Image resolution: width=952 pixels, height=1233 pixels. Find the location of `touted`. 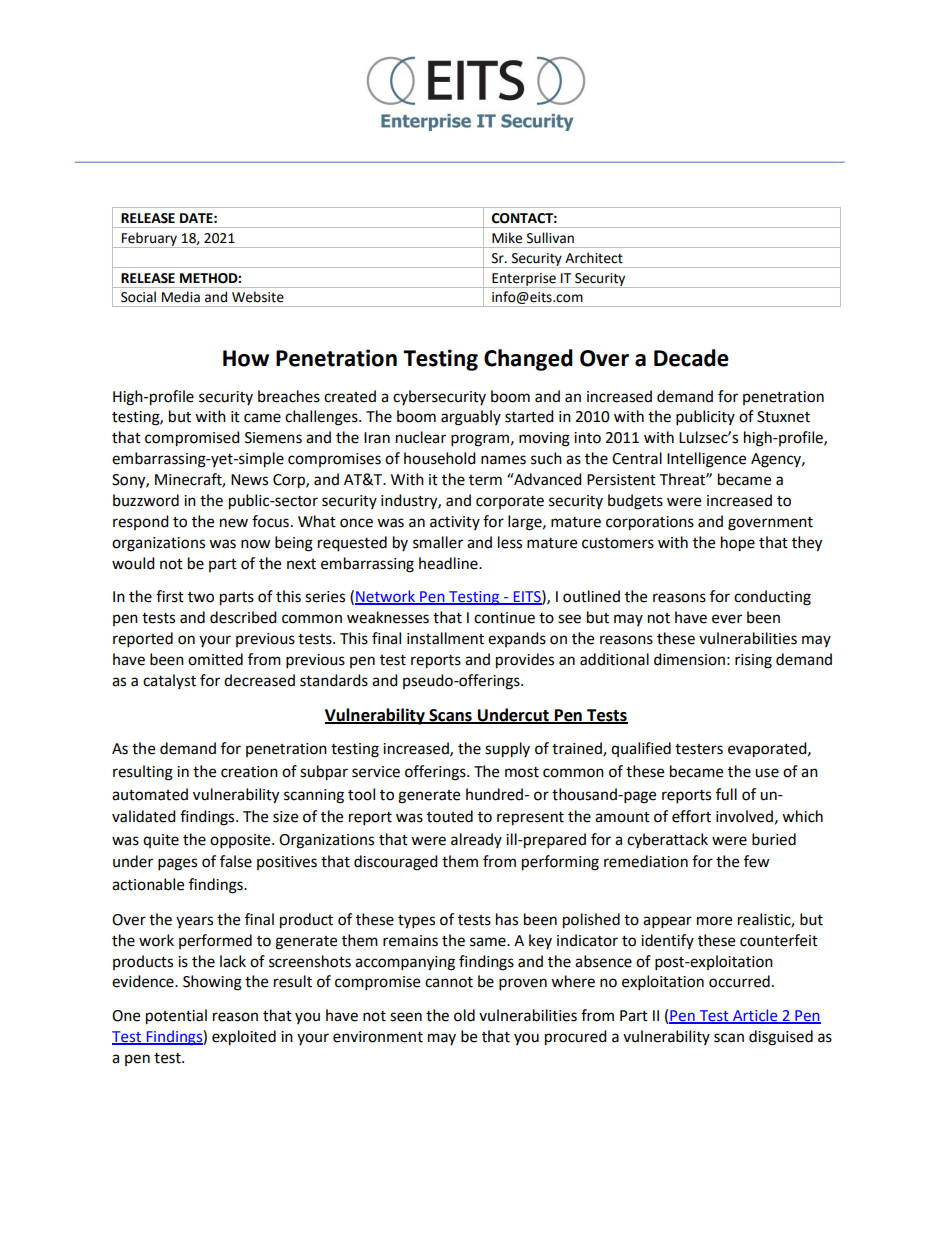

touted is located at coordinates (450, 816).
